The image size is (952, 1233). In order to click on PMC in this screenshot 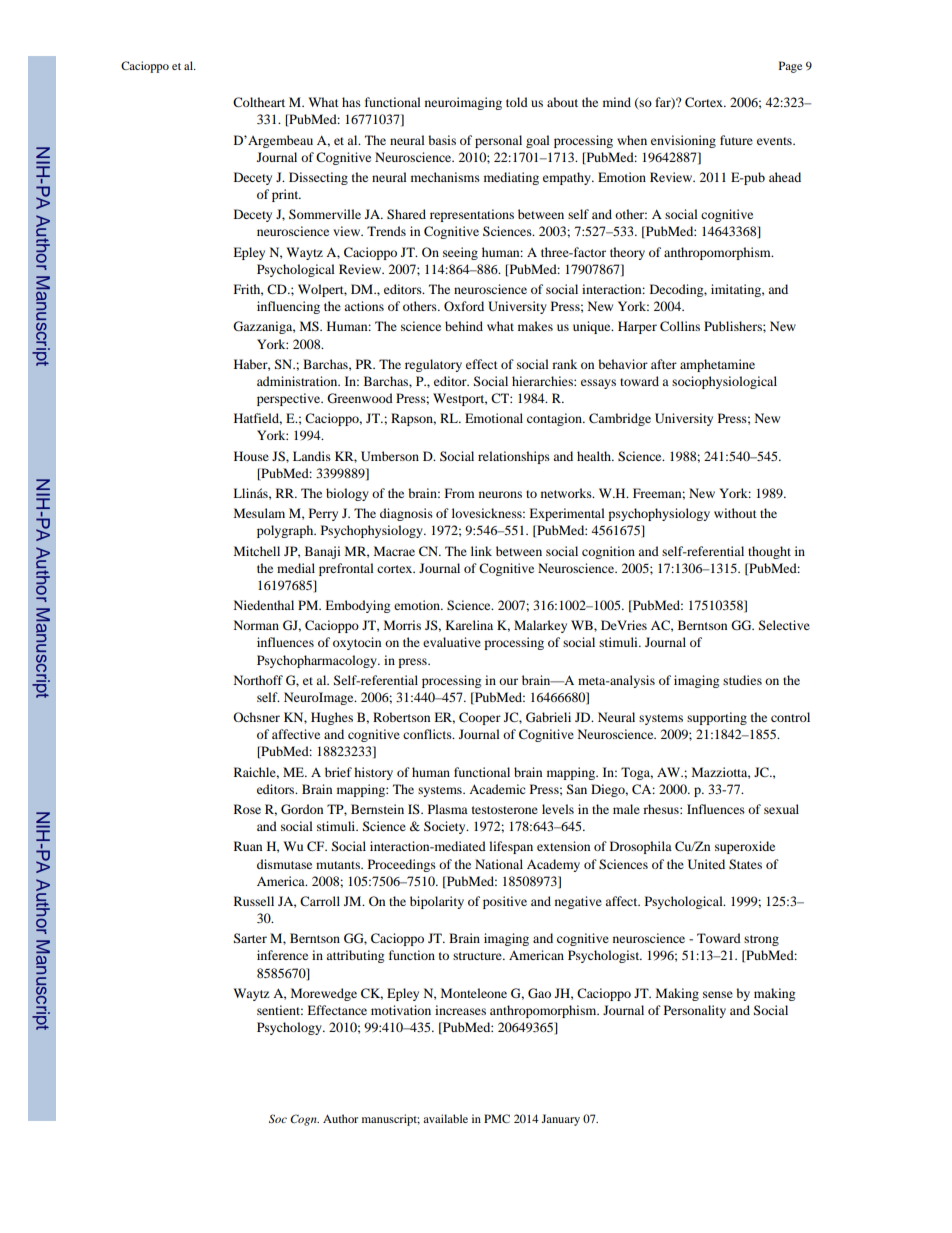, I will do `click(497, 1118)`.
